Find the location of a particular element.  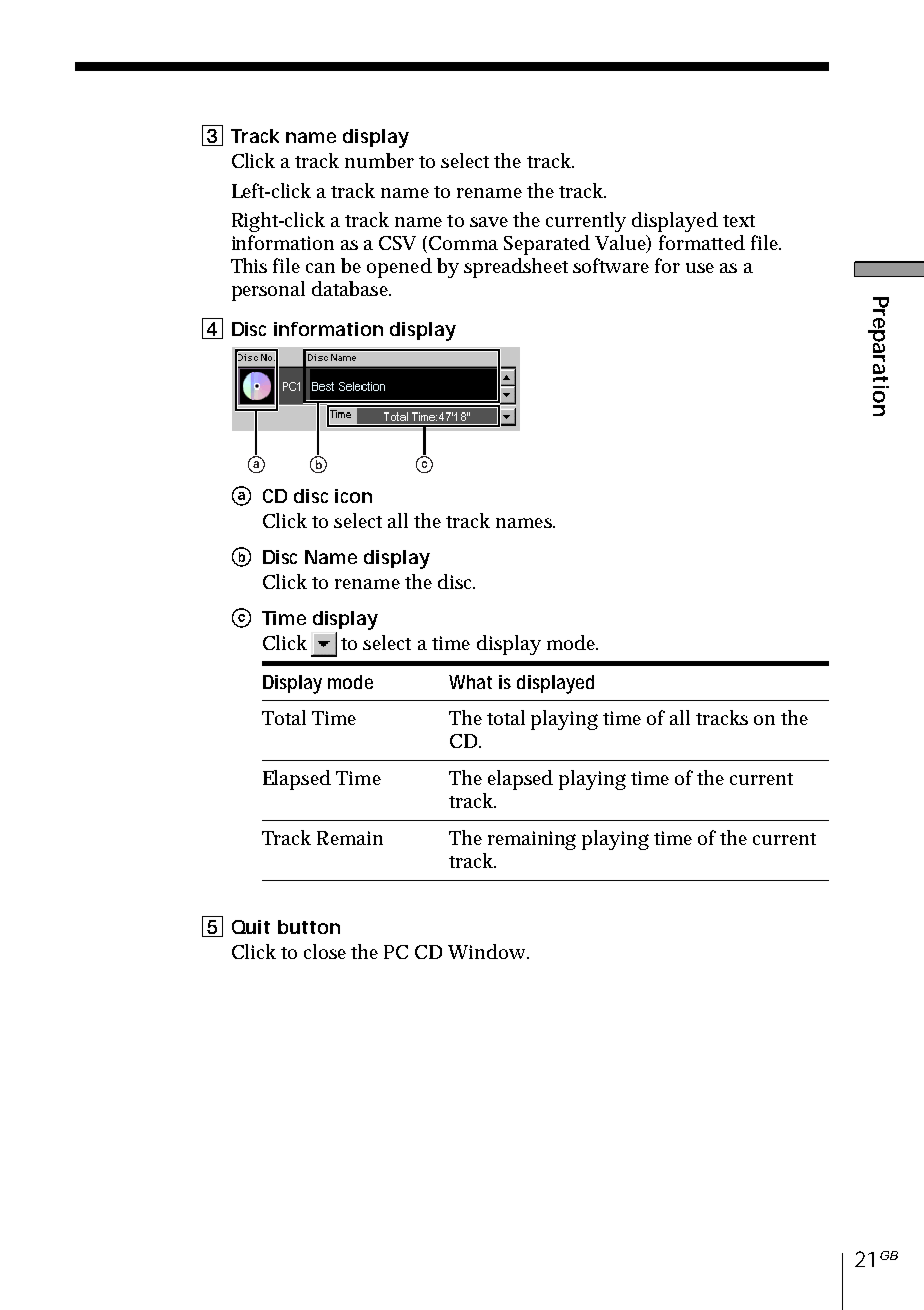

close is located at coordinates (325, 951).
